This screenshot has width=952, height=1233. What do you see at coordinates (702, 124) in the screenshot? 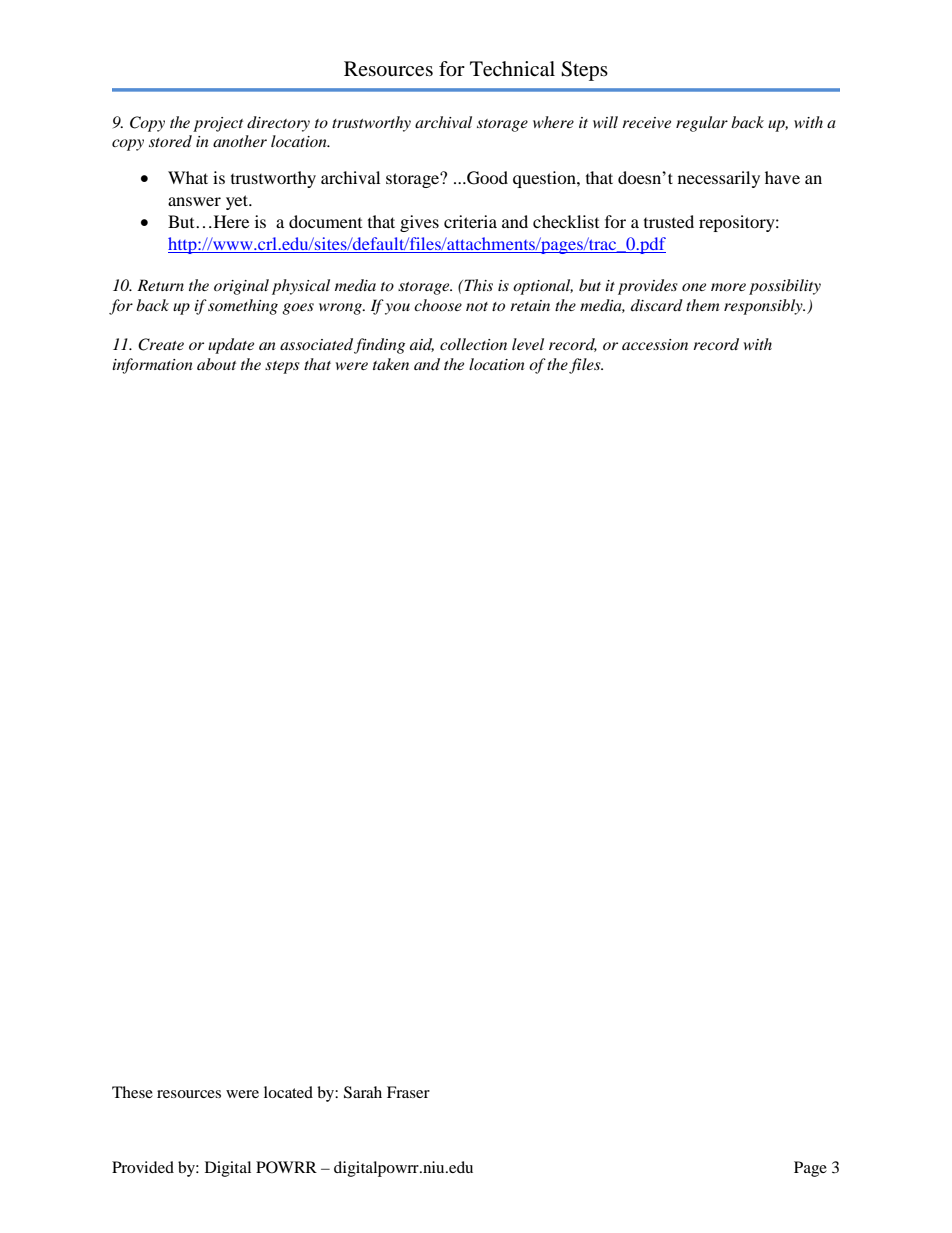
I see `regular` at bounding box center [702, 124].
